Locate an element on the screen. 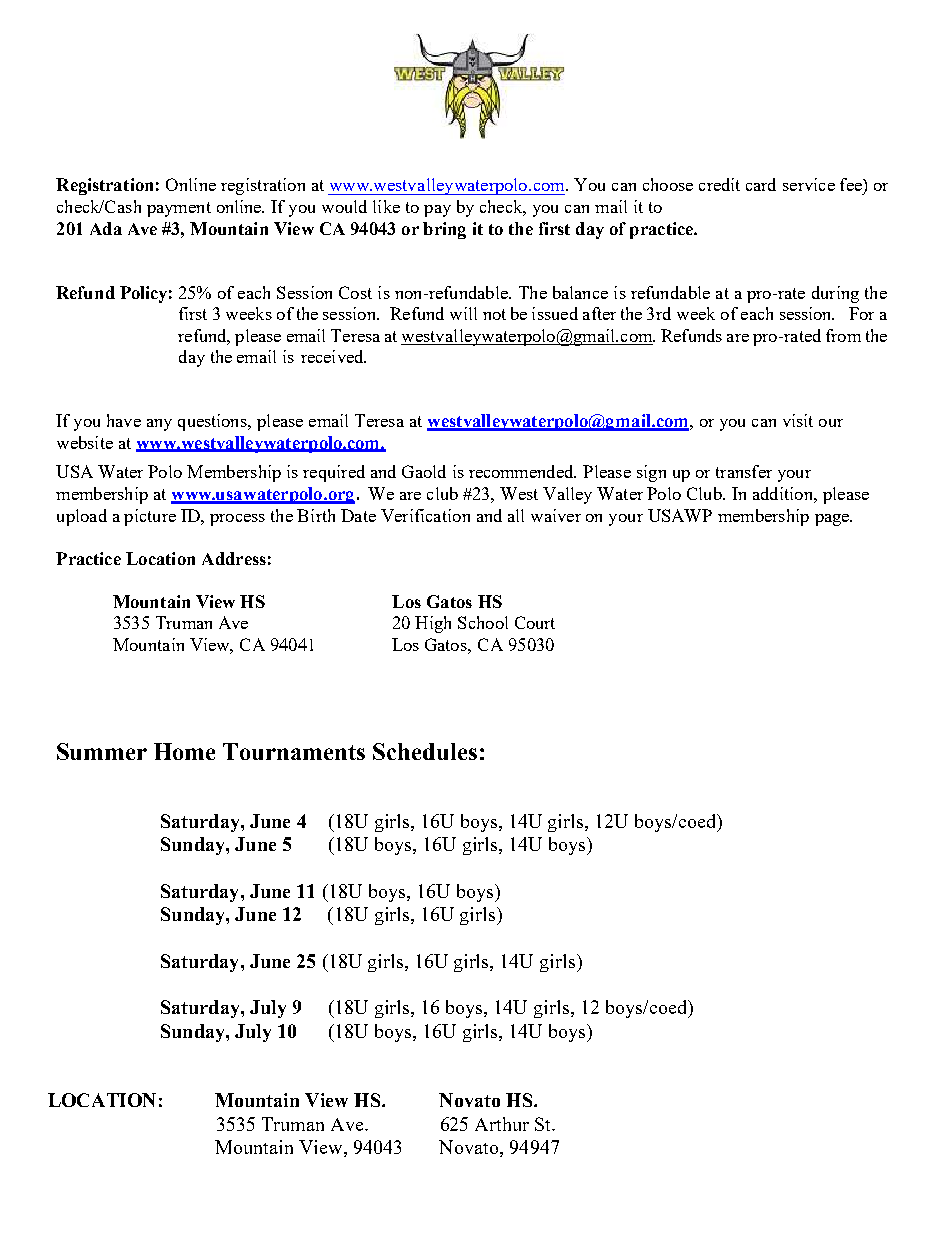  any is located at coordinates (159, 425).
